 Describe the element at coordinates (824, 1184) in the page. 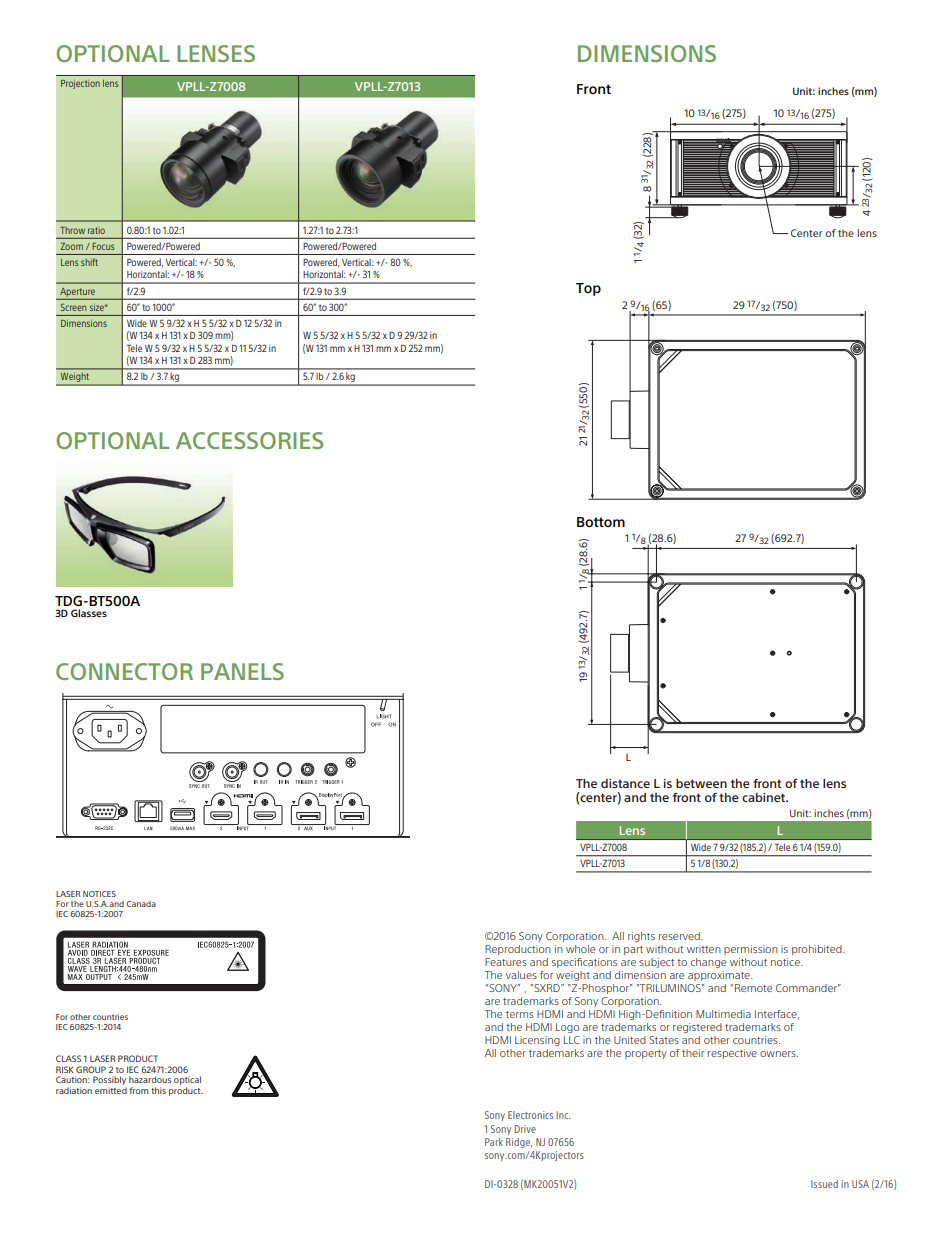

I see `Issued` at that location.
